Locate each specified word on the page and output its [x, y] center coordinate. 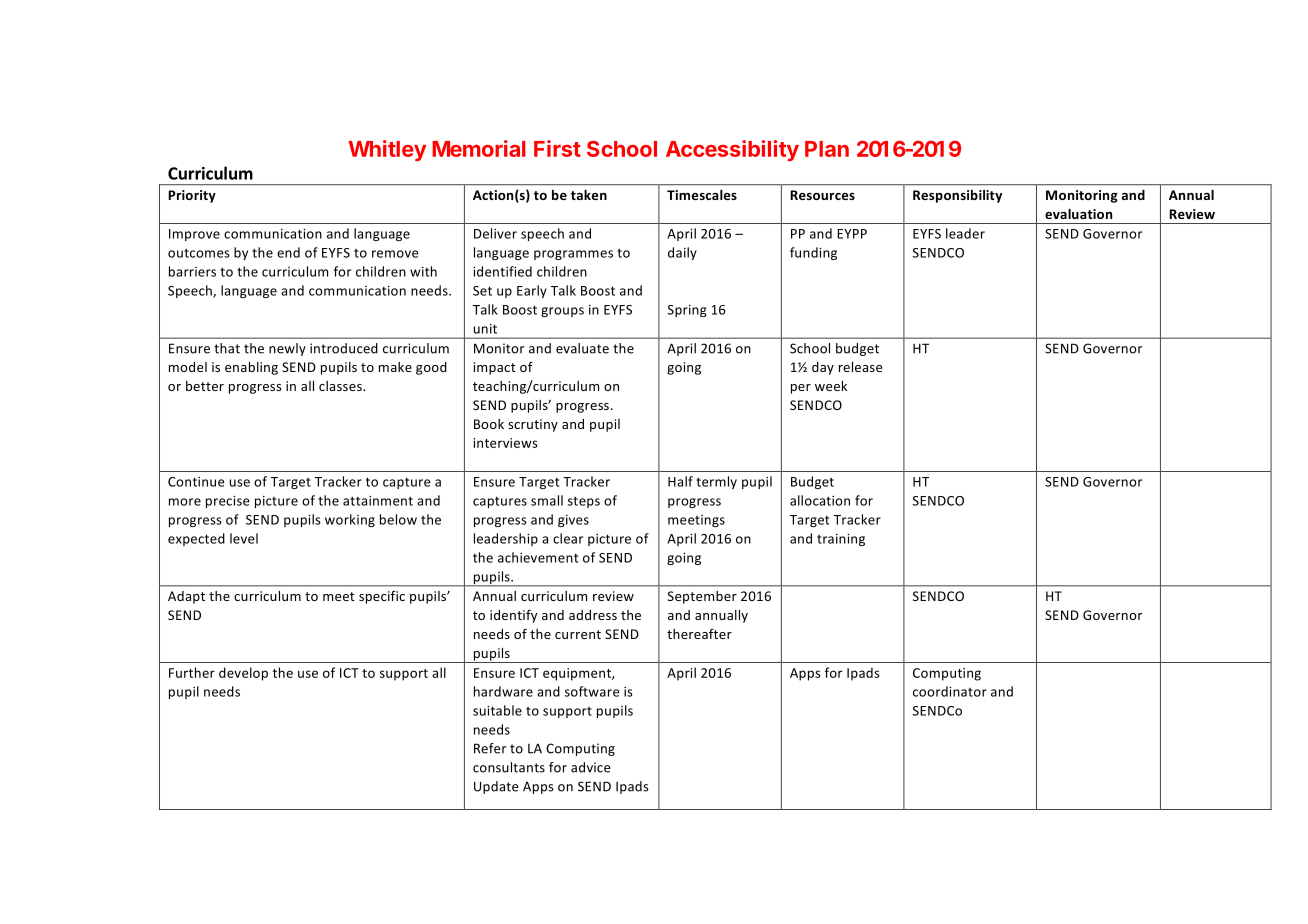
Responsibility [957, 196]
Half [680, 481]
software [592, 691]
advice [590, 767]
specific [382, 597]
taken [589, 195]
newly [287, 349]
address [593, 615]
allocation [820, 500]
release [860, 367]
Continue [196, 482]
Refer [490, 748]
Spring [687, 311]
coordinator [950, 691]
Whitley [387, 150]
